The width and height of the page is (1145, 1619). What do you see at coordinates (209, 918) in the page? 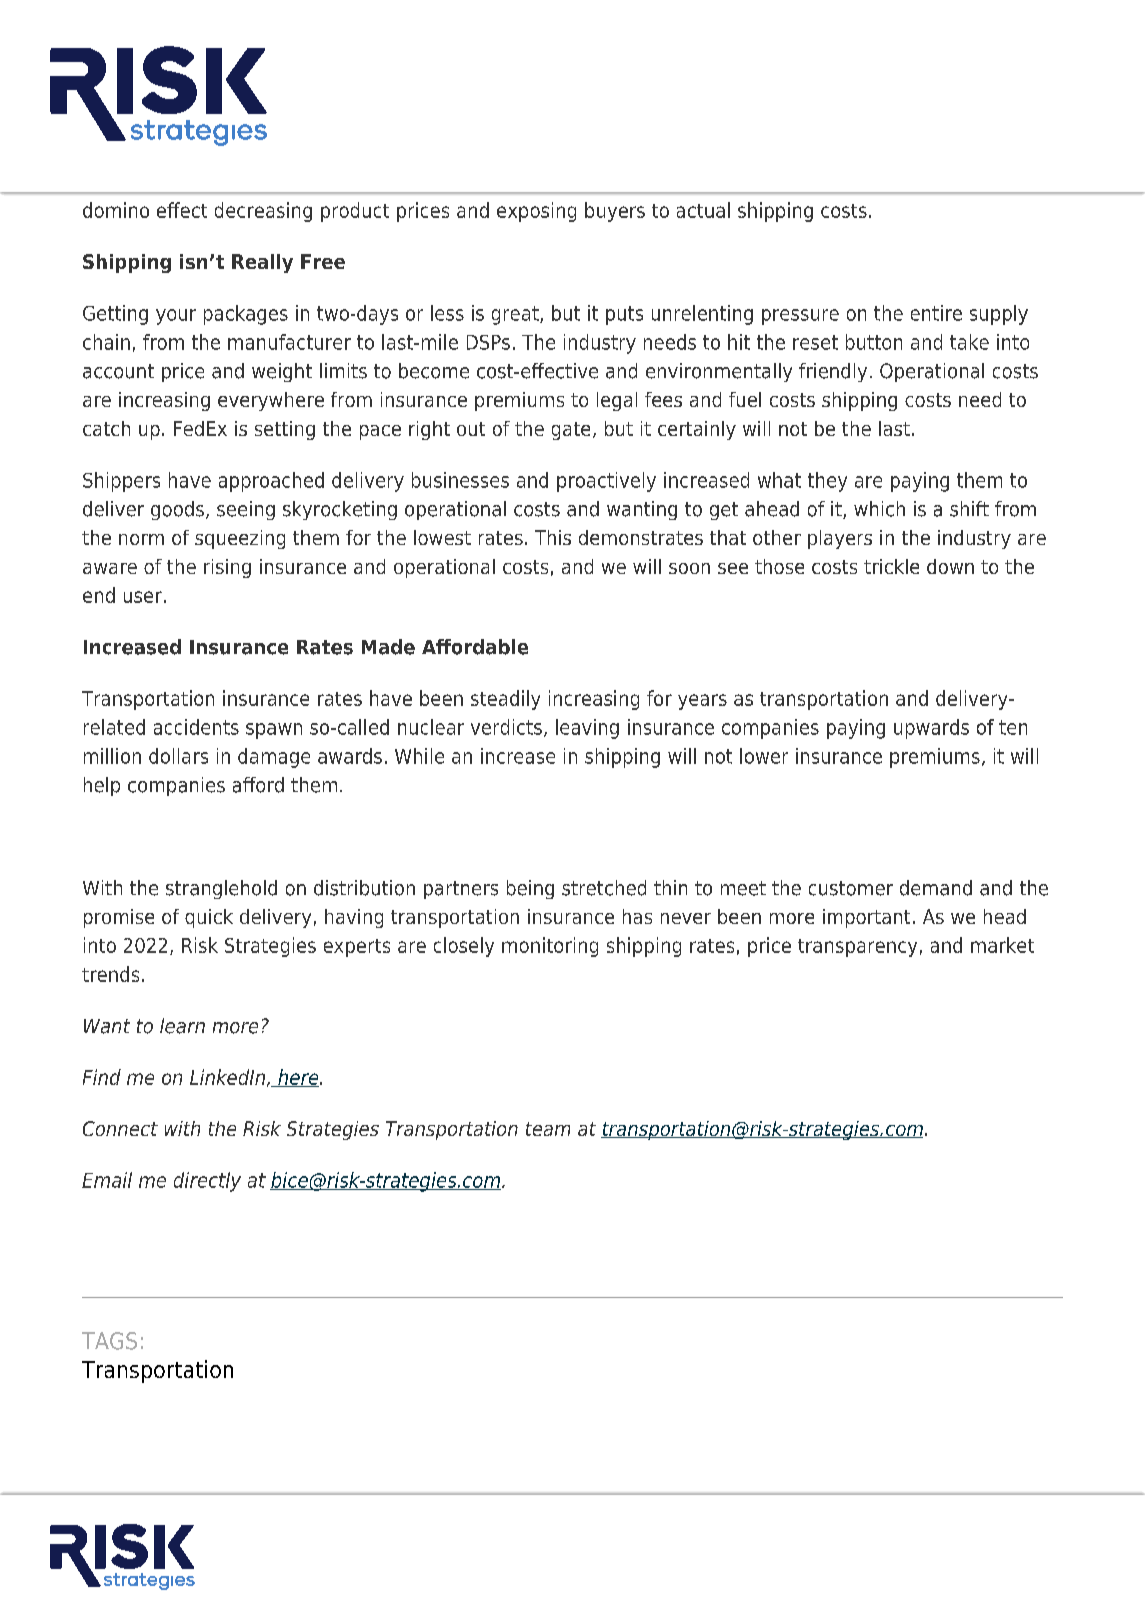
I see `quick` at bounding box center [209, 918].
